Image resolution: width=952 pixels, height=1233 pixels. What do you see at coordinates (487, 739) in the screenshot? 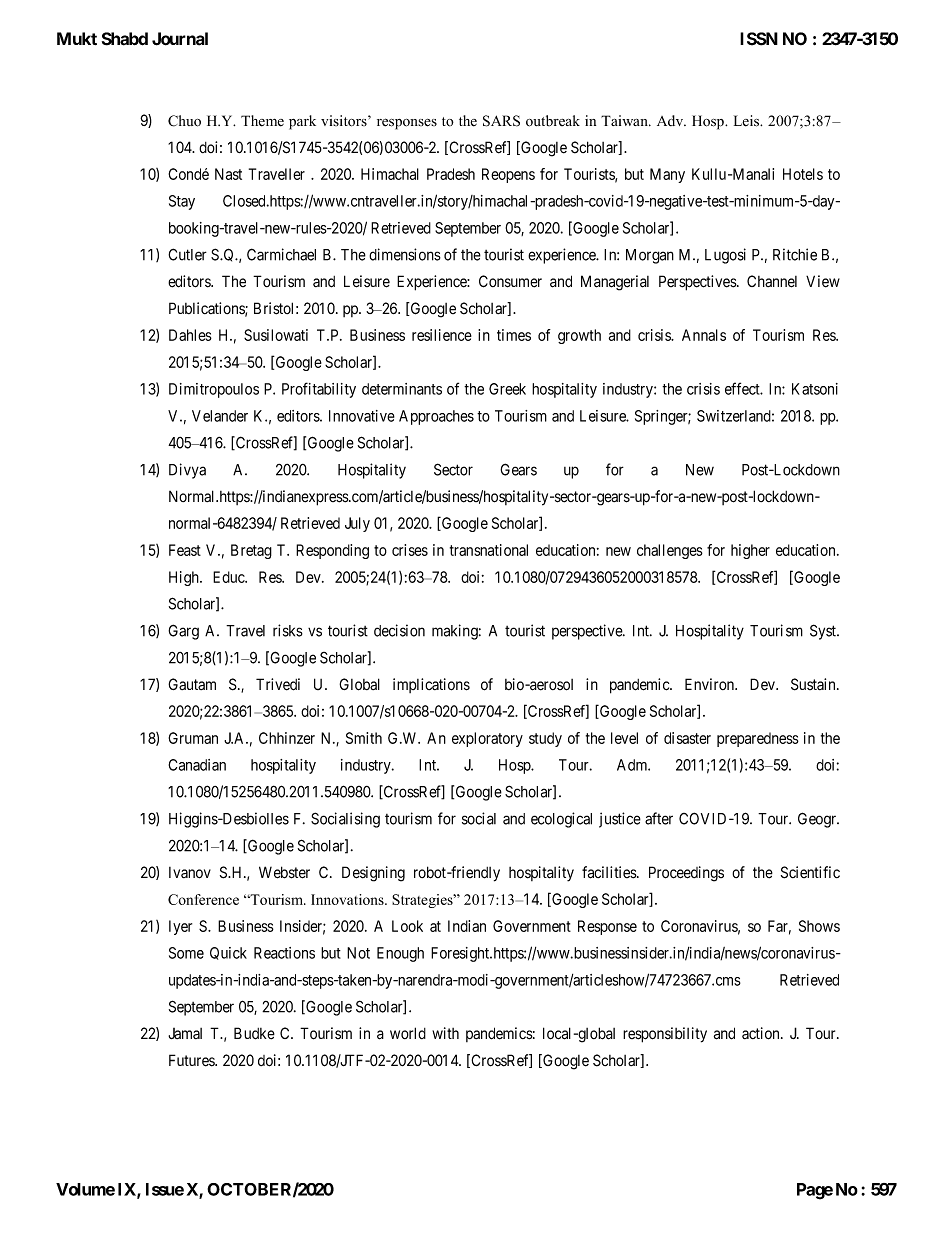
I see `exploratory` at bounding box center [487, 739].
